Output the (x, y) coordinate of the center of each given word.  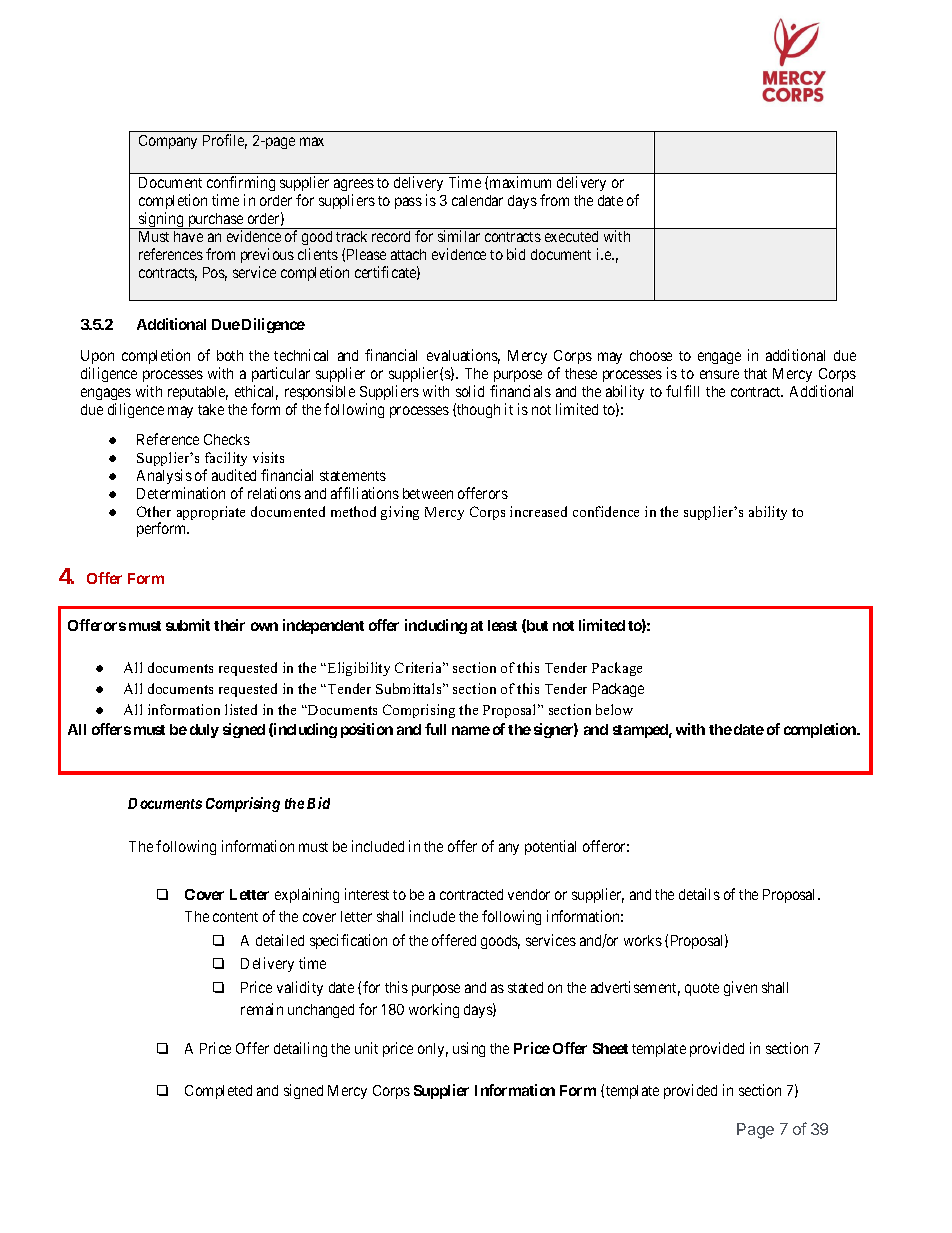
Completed (218, 1092)
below (614, 709)
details (699, 894)
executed (571, 236)
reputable (198, 393)
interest (367, 894)
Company (168, 142)
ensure (719, 374)
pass (408, 203)
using (469, 1049)
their (229, 625)
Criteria (420, 667)
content (235, 917)
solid (470, 391)
